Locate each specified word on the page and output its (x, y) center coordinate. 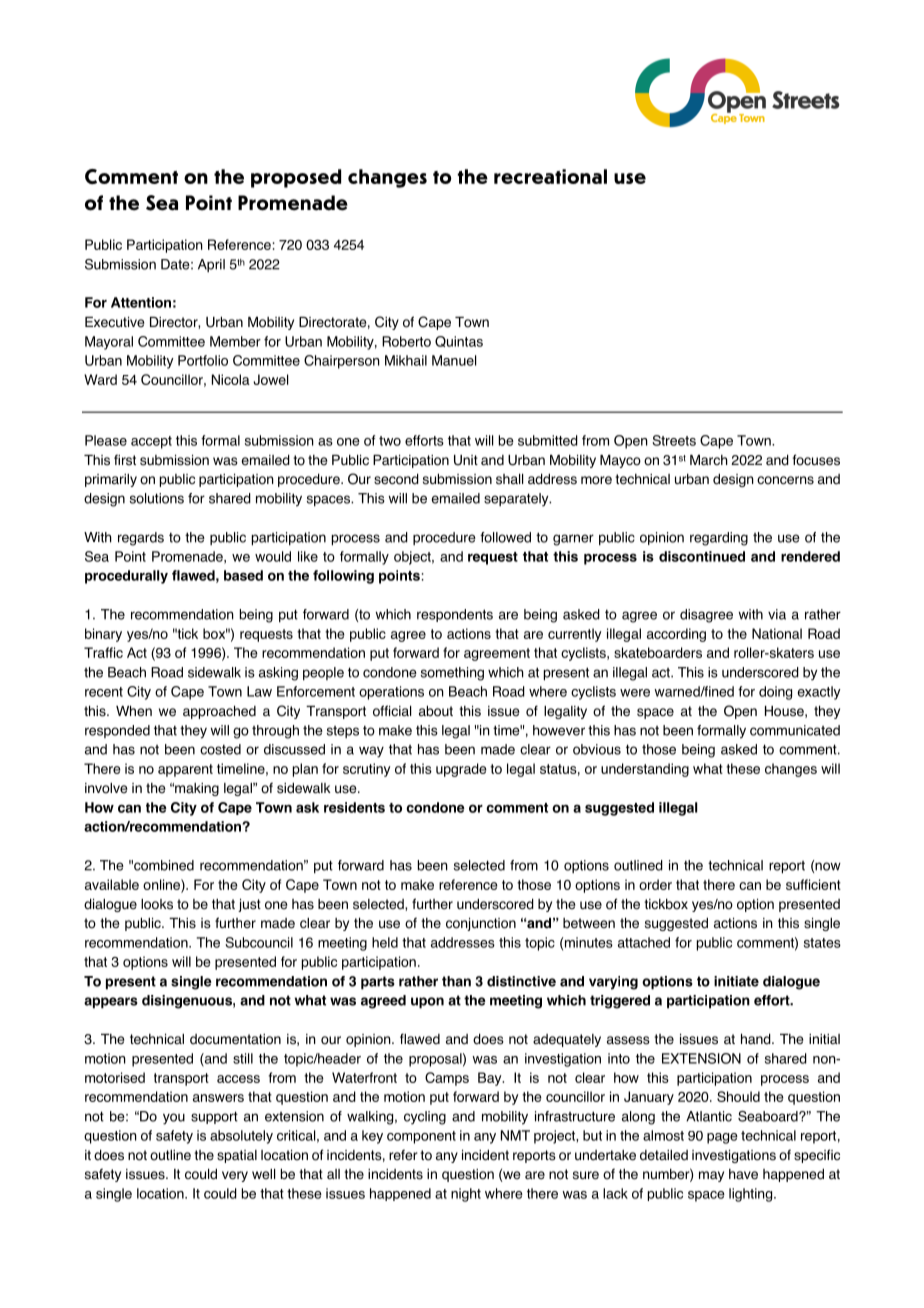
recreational (550, 176)
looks (157, 904)
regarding (719, 539)
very (235, 1176)
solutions (157, 498)
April (211, 265)
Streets (674, 440)
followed (505, 537)
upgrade (461, 770)
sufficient (813, 884)
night (466, 1195)
